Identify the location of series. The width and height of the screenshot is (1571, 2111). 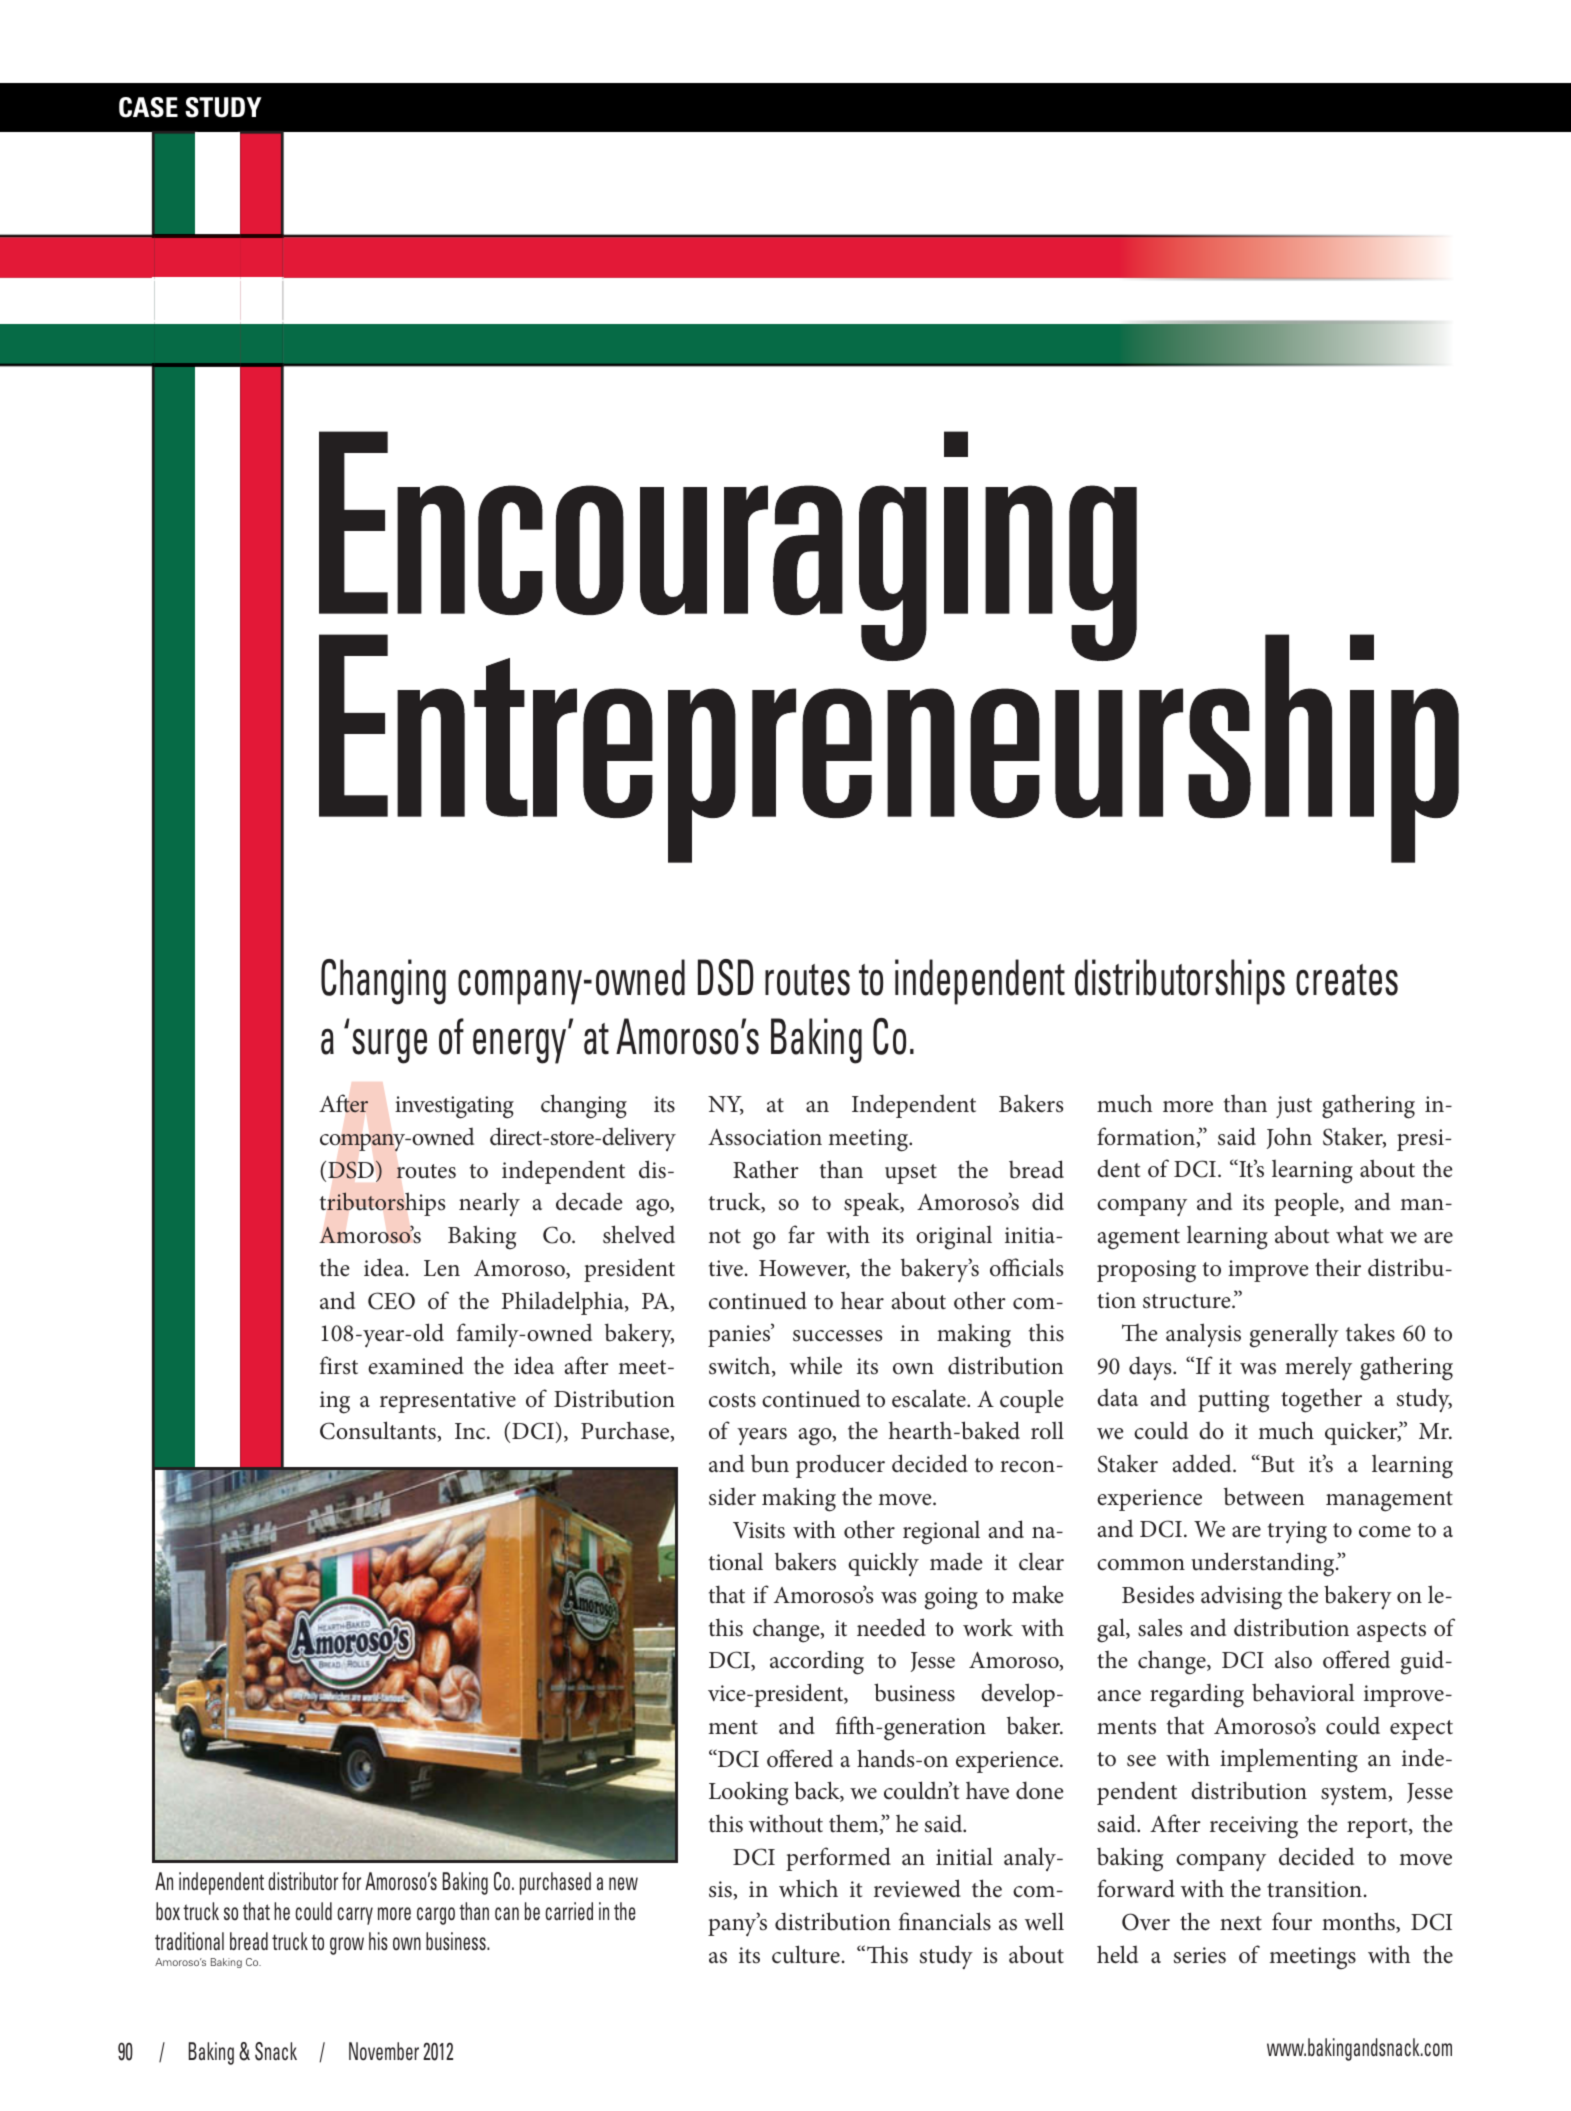
(1200, 1955).
